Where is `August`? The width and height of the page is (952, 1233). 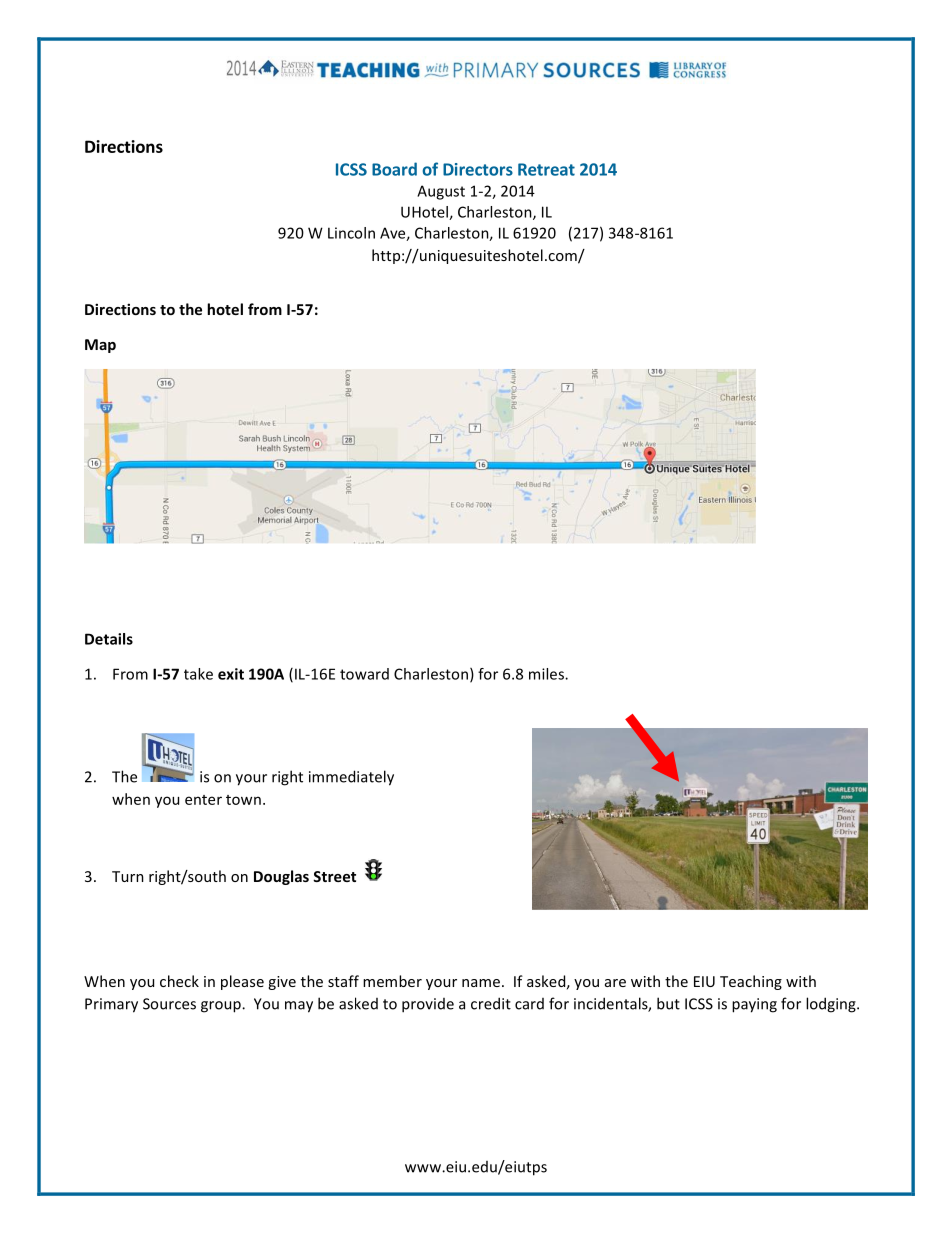 August is located at coordinates (441, 192).
